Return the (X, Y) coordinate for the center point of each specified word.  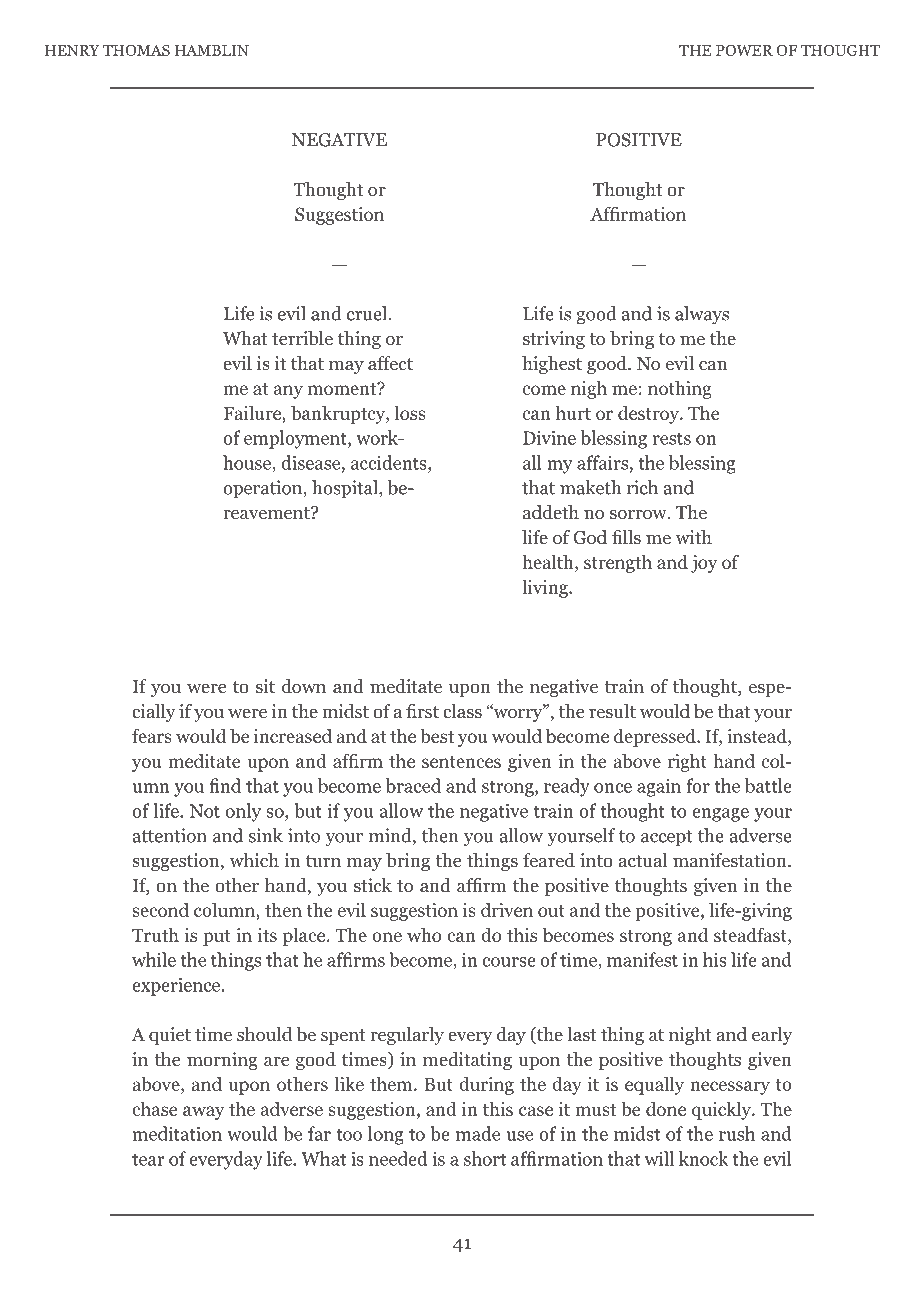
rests (672, 438)
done (666, 1108)
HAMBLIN (212, 50)
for (698, 785)
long (386, 1135)
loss (410, 412)
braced (413, 785)
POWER (744, 50)
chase (154, 1108)
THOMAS (136, 50)
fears (152, 735)
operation (264, 489)
